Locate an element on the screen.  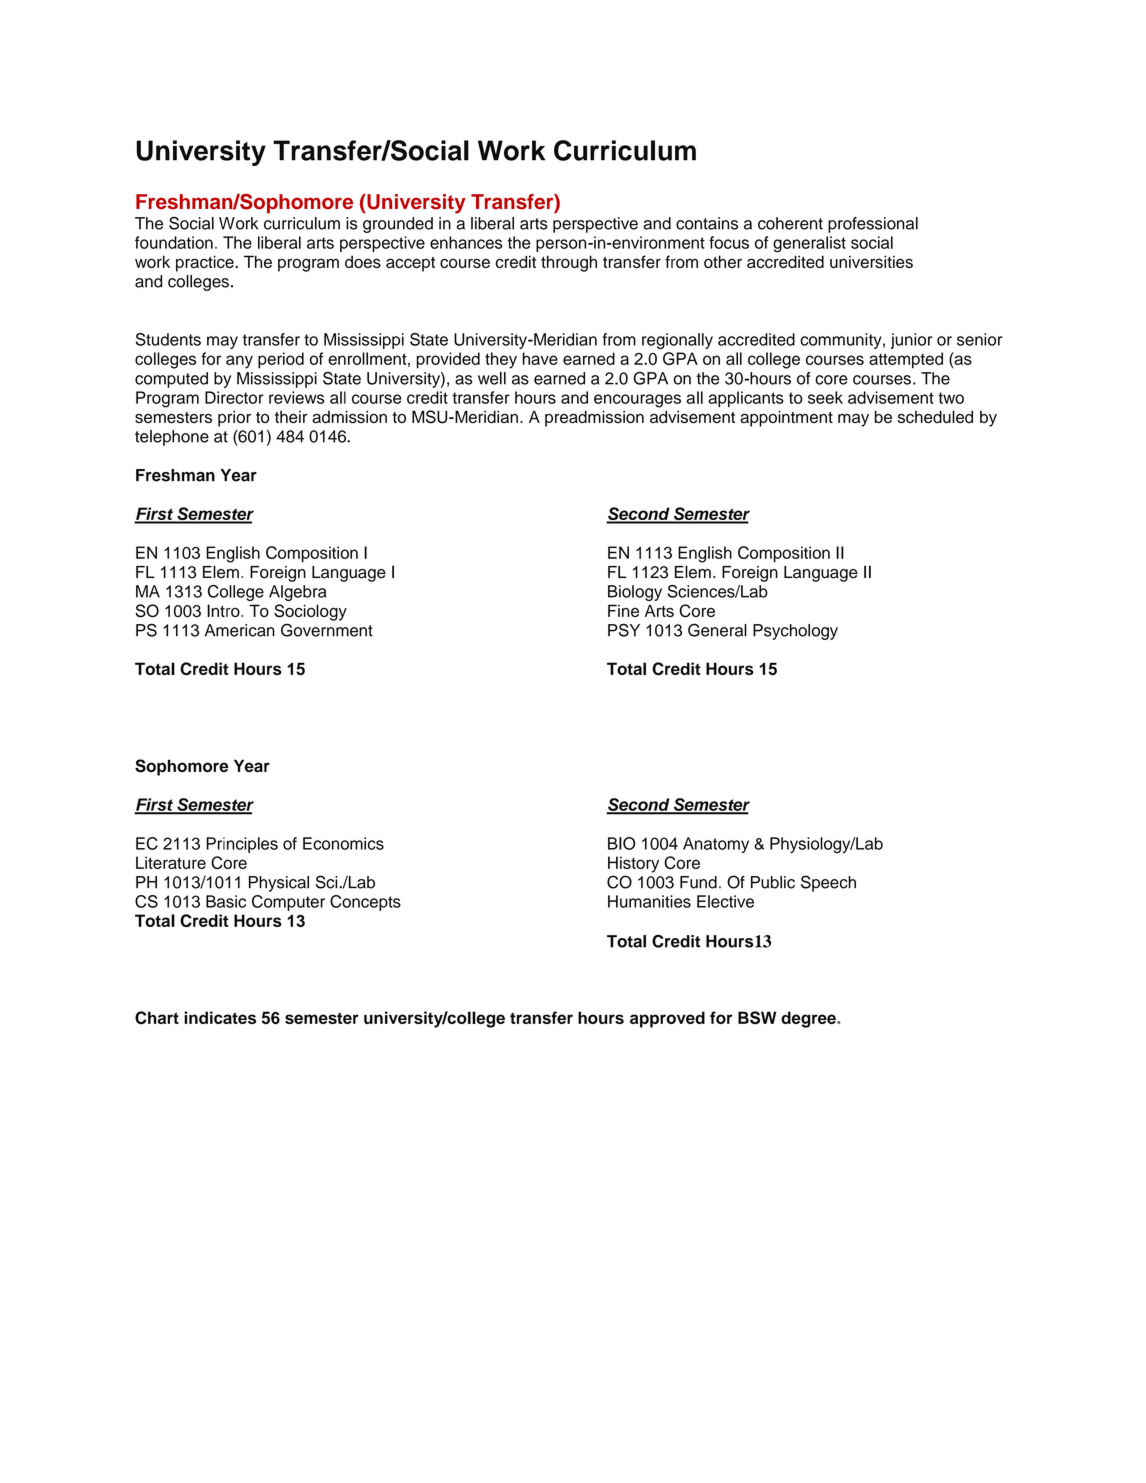
American is located at coordinates (240, 630).
